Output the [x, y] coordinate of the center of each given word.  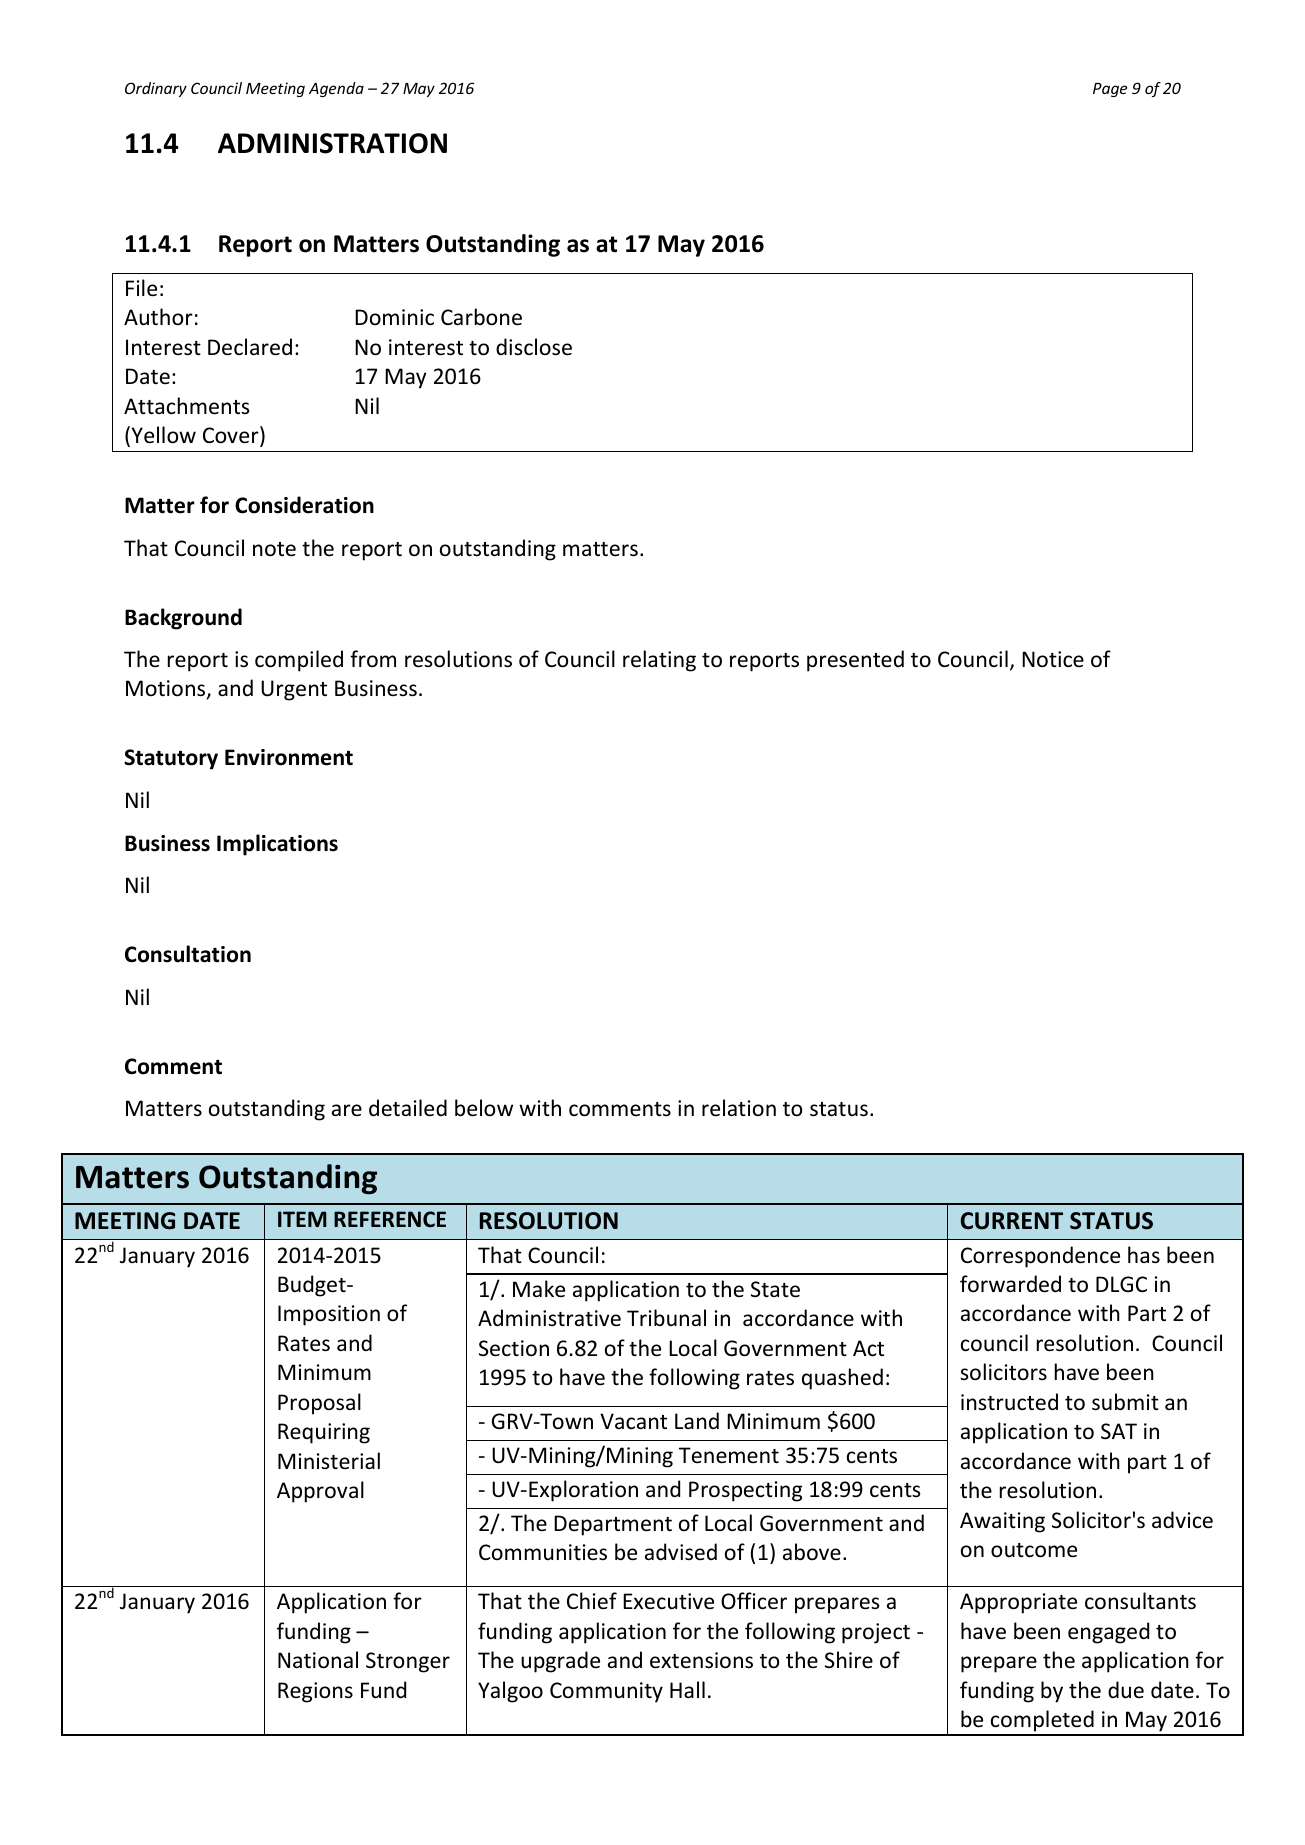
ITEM [302, 1219]
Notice [1053, 659]
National [318, 1660]
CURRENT [1012, 1221]
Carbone [481, 317]
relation [739, 1108]
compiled [299, 661]
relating [659, 661]
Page [1110, 90]
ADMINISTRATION [332, 143]
